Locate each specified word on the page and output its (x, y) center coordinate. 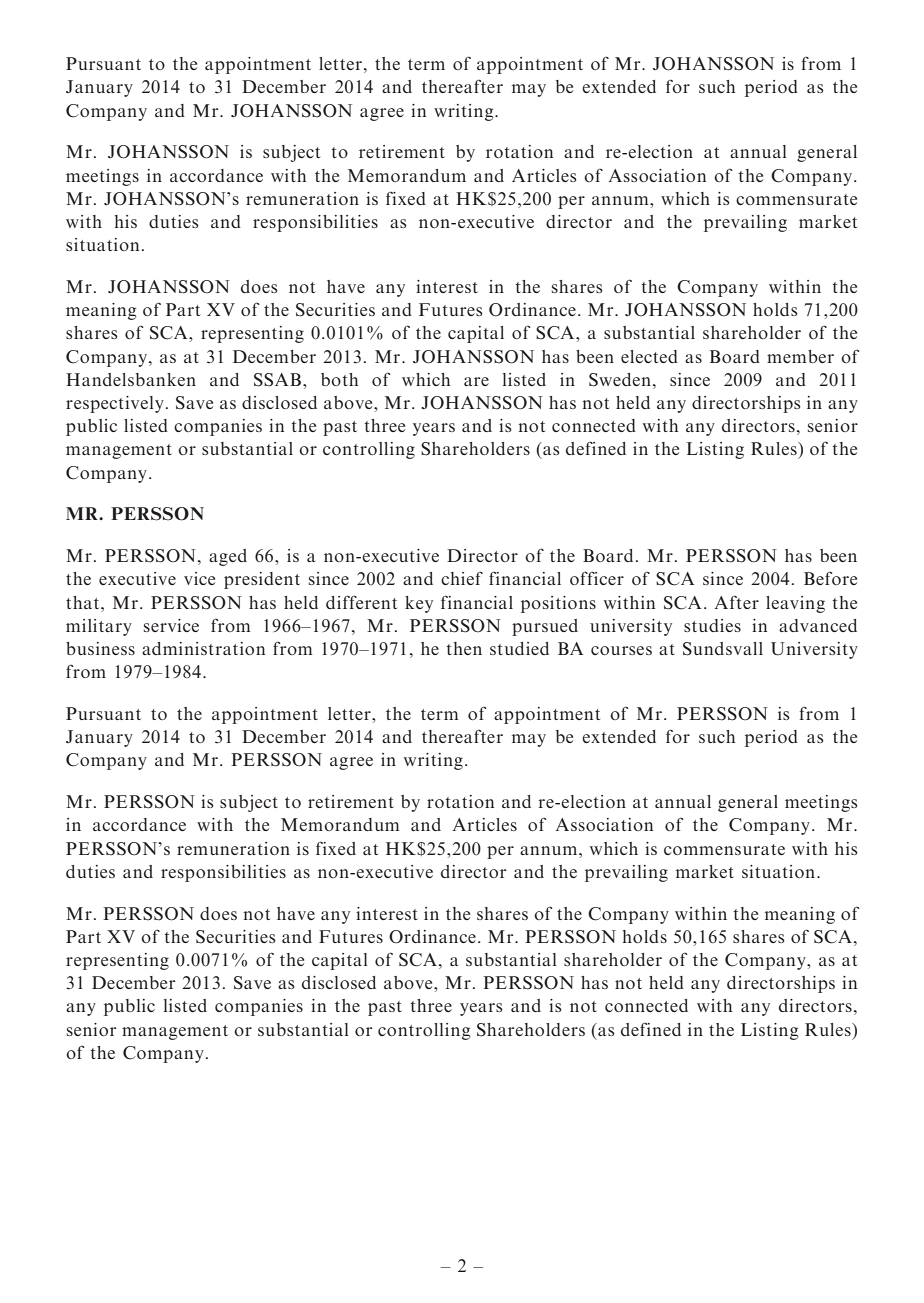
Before (830, 578)
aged (228, 557)
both (340, 379)
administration (203, 648)
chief (462, 578)
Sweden (620, 380)
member (800, 356)
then (464, 648)
